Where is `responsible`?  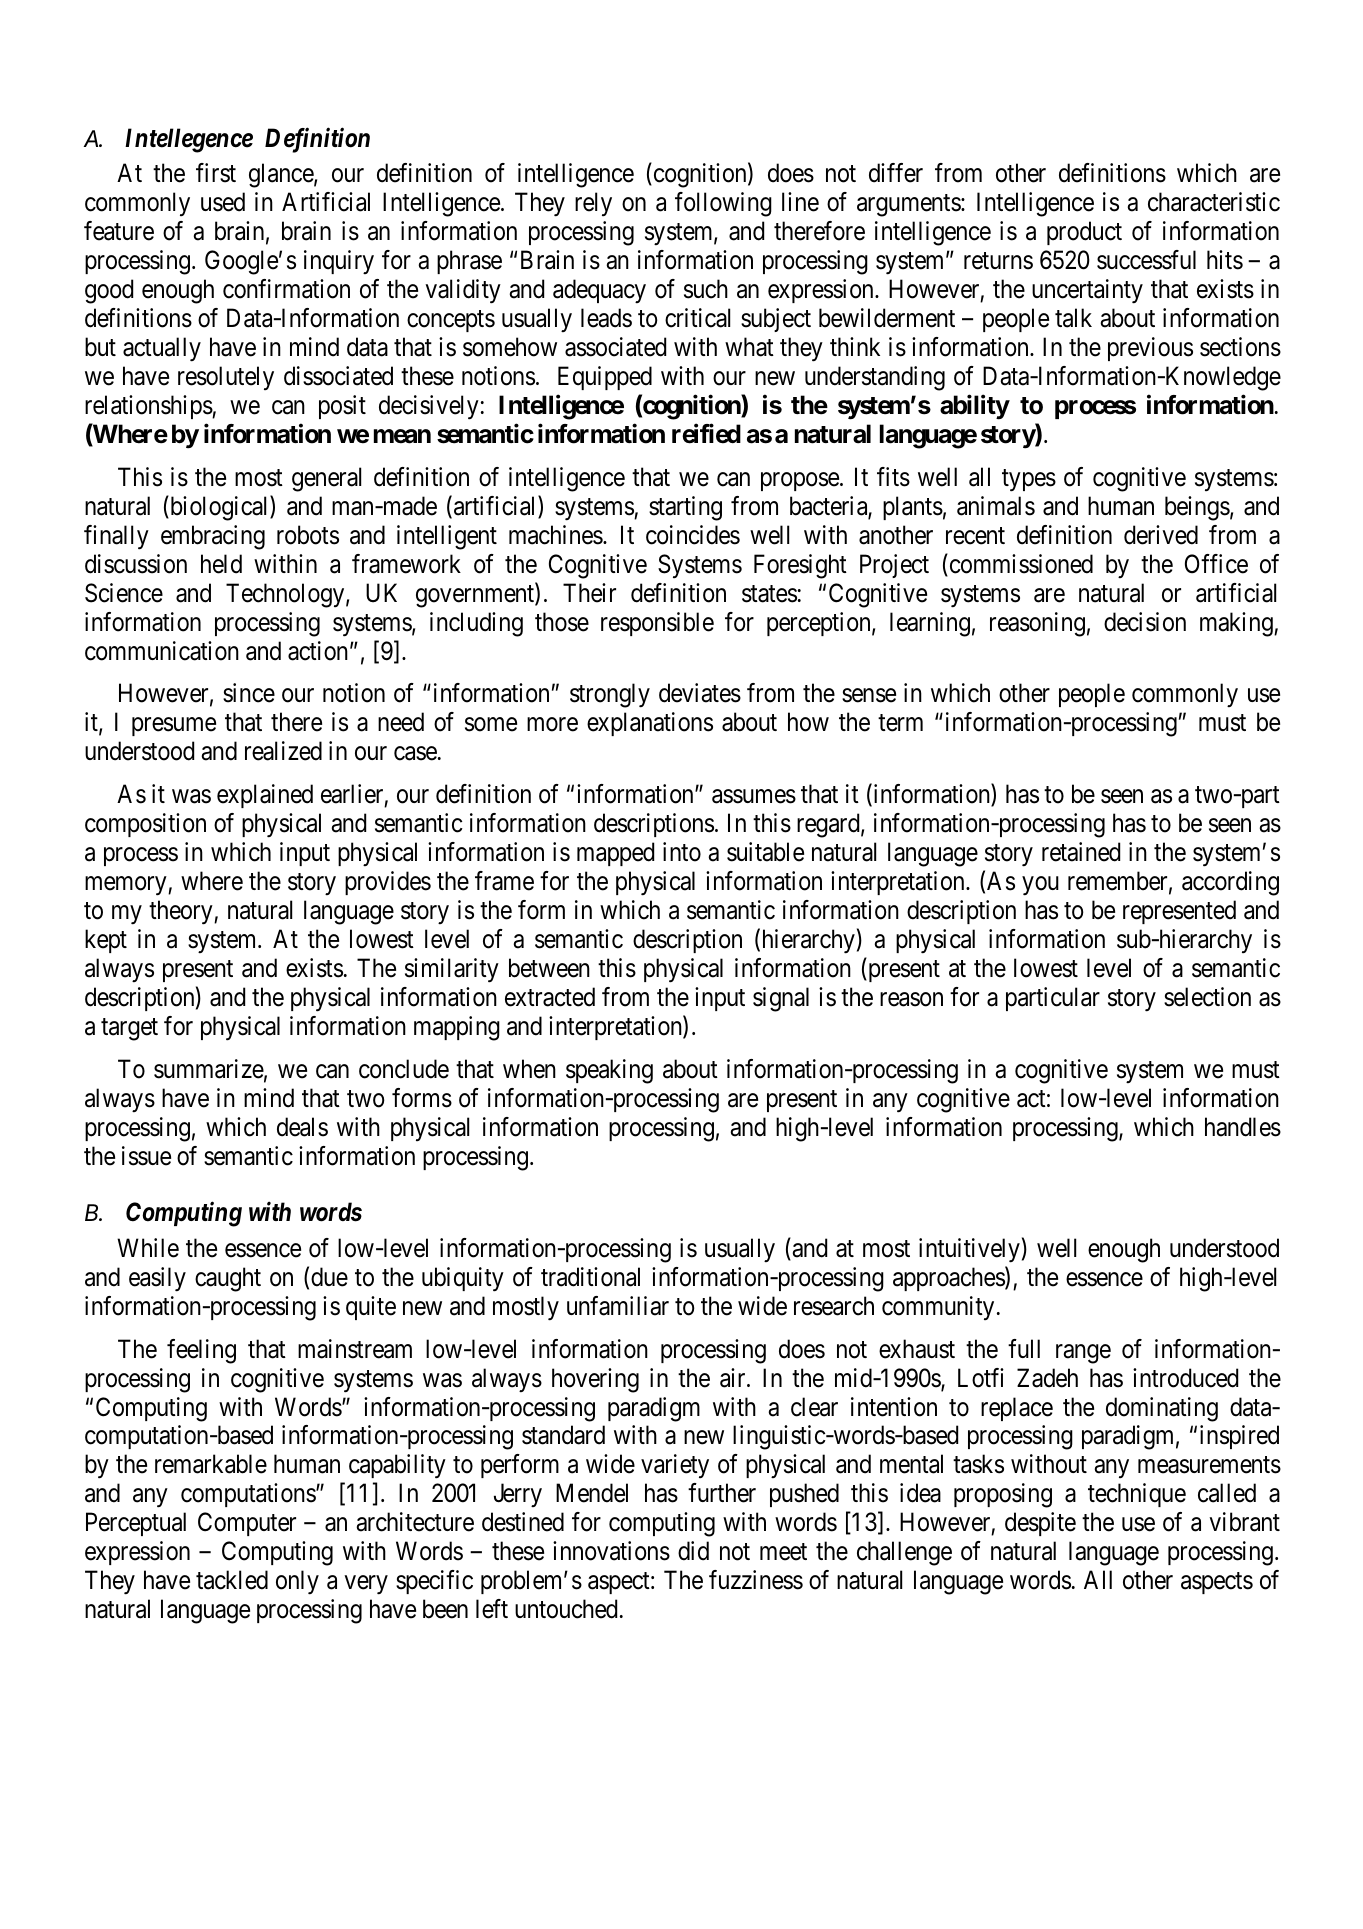 responsible is located at coordinates (657, 624).
